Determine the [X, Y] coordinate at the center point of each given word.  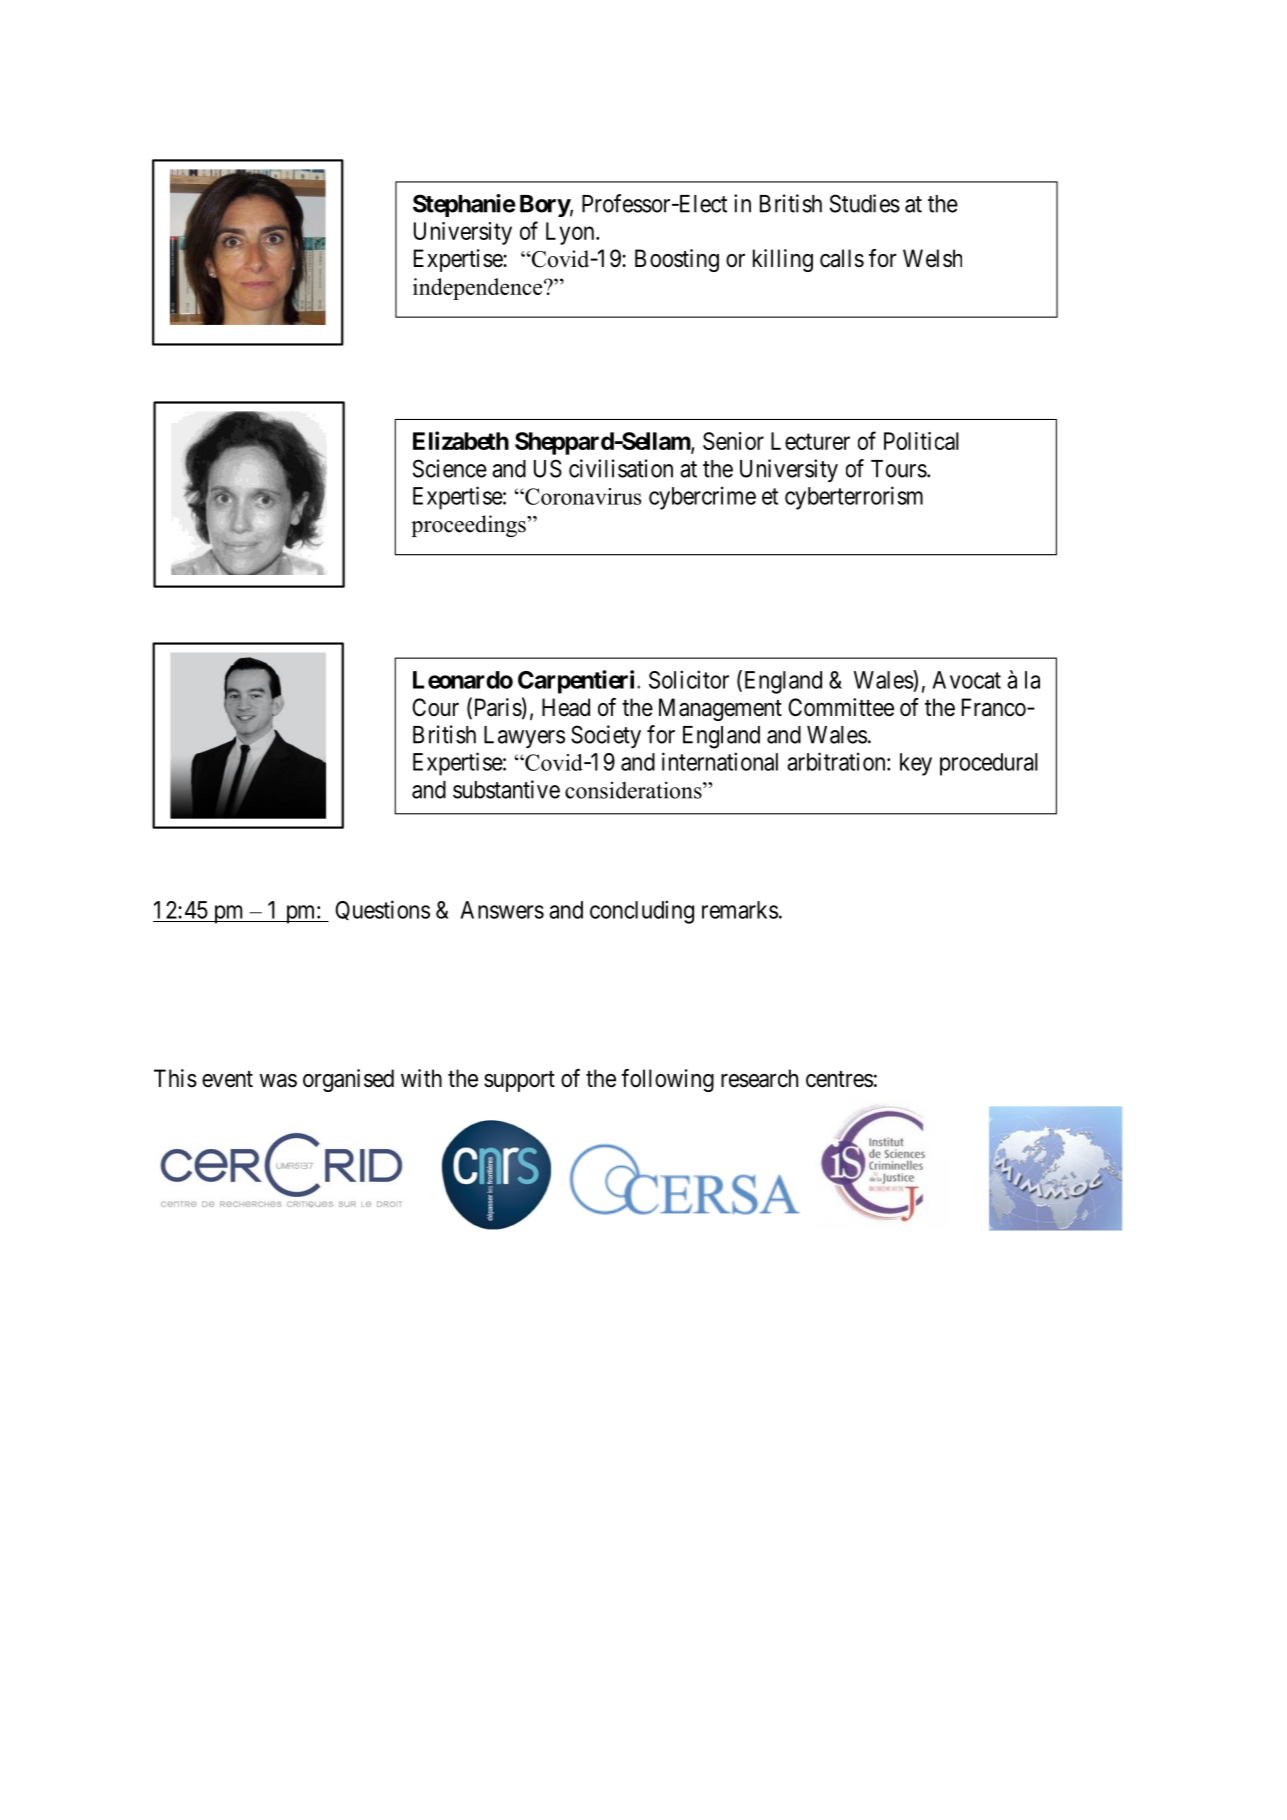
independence [479, 289]
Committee [841, 707]
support [519, 1081]
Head [566, 707]
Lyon [571, 233]
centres [839, 1079]
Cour [435, 707]
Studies [865, 203]
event [227, 1079]
